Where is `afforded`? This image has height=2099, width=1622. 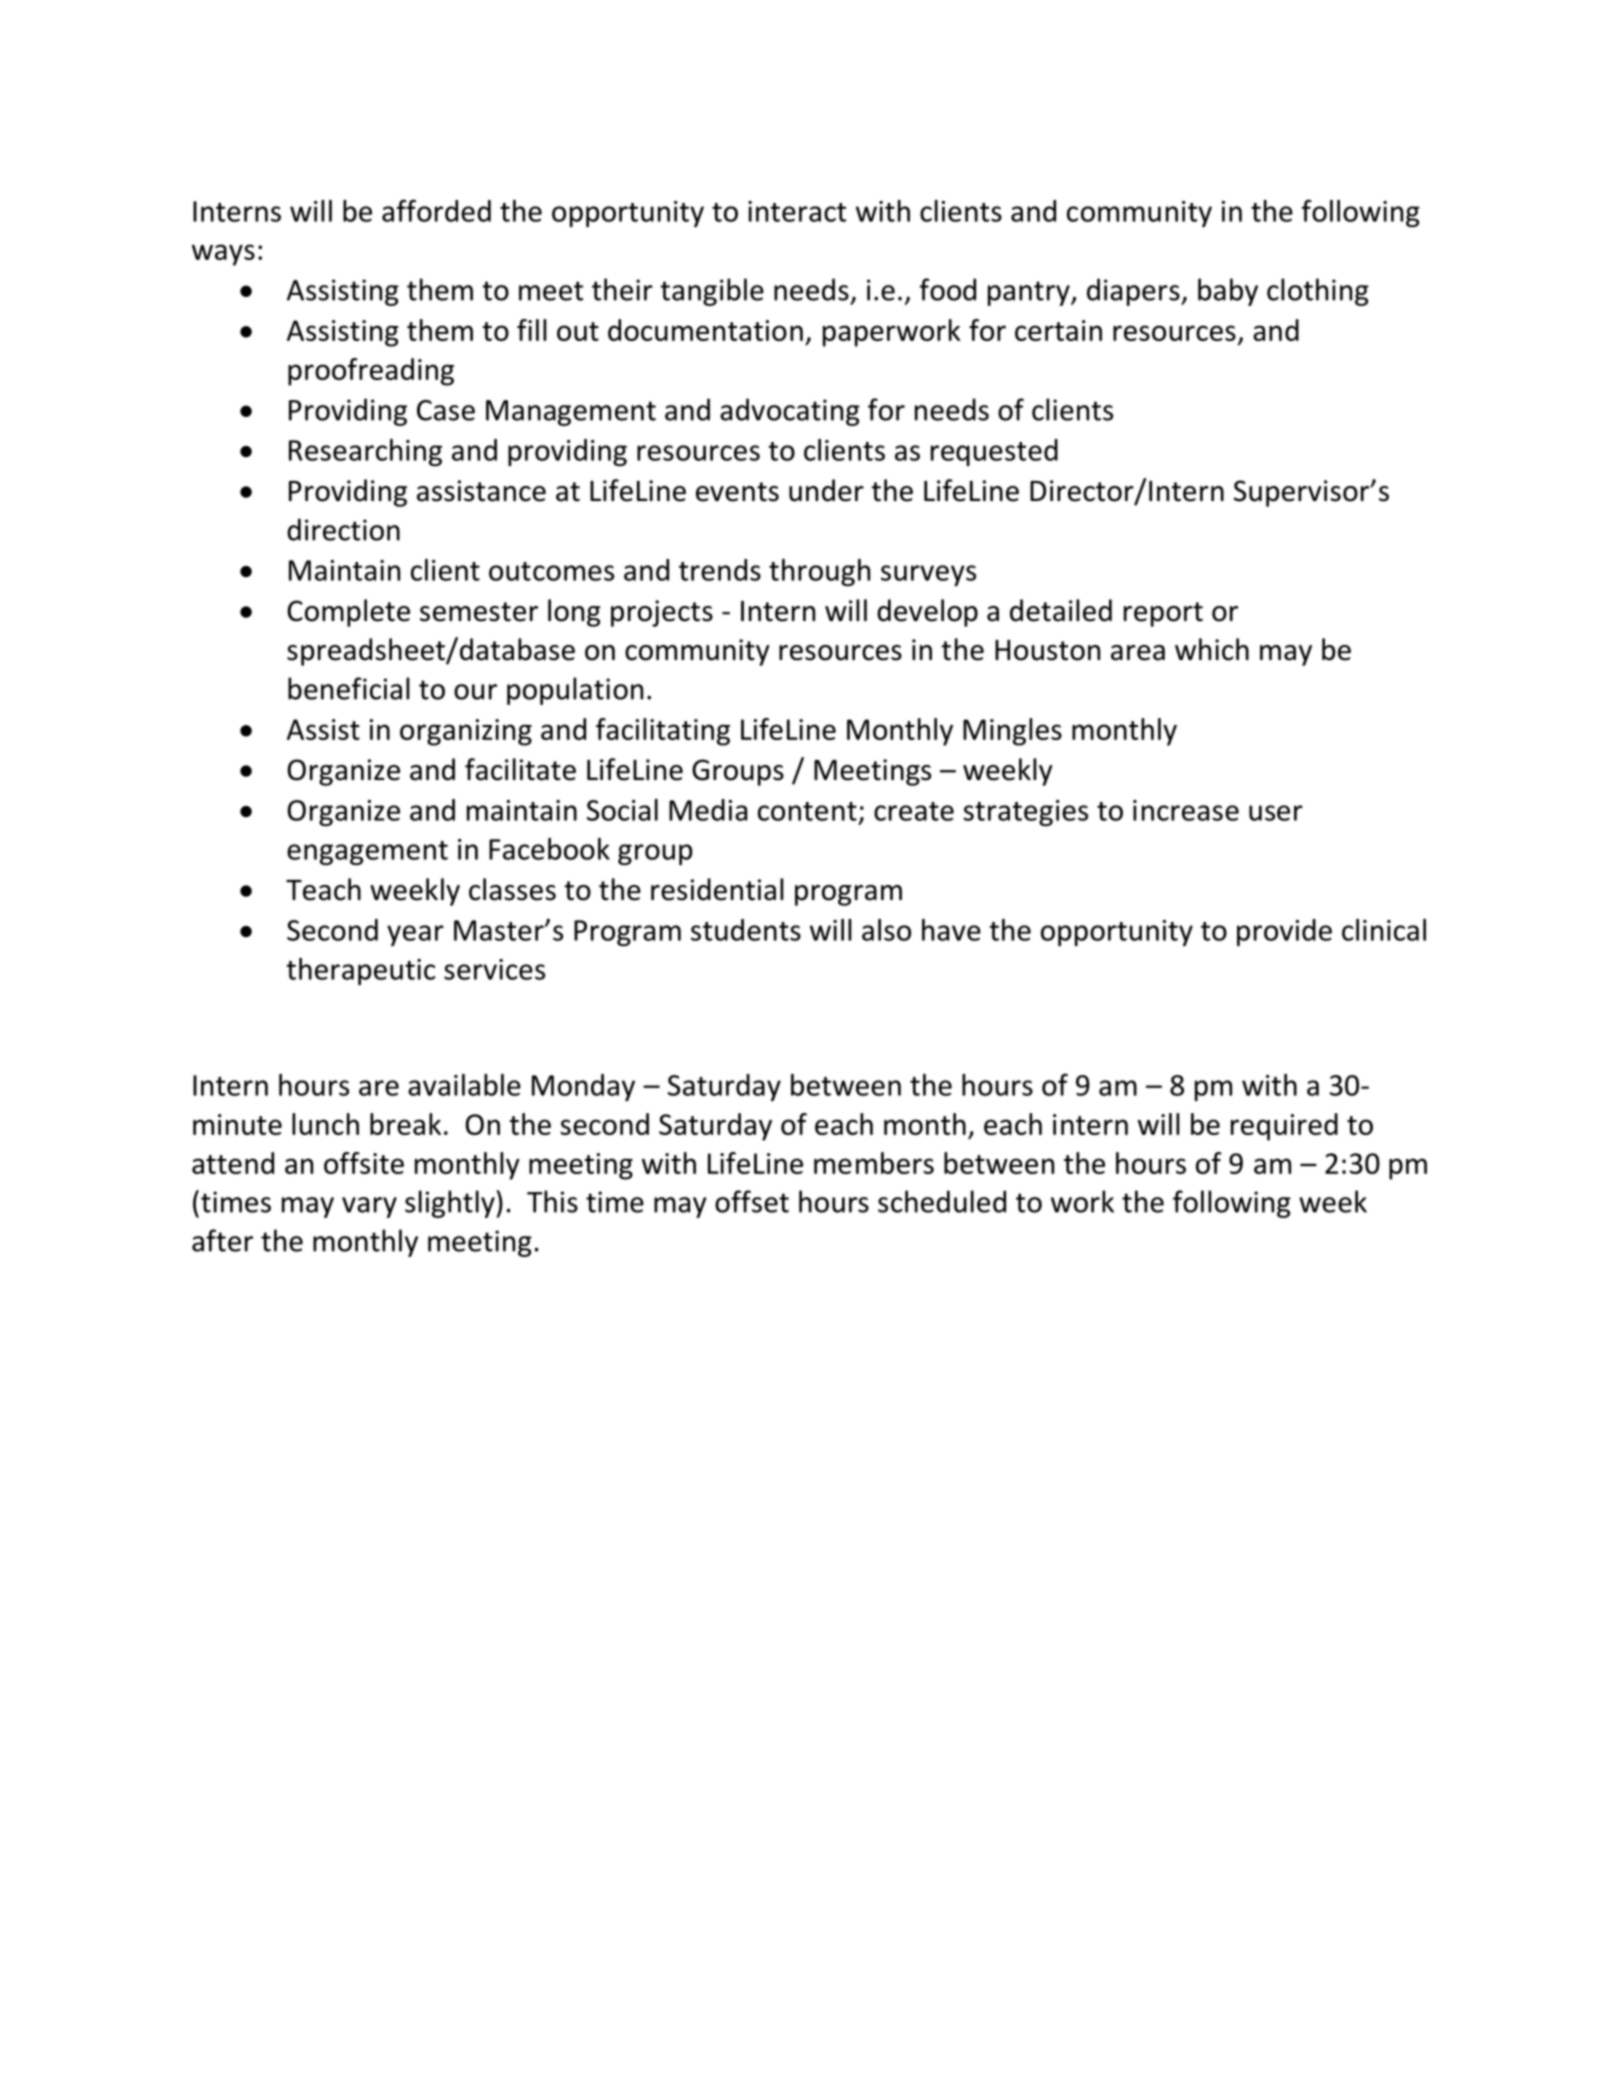
afforded is located at coordinates (436, 210).
